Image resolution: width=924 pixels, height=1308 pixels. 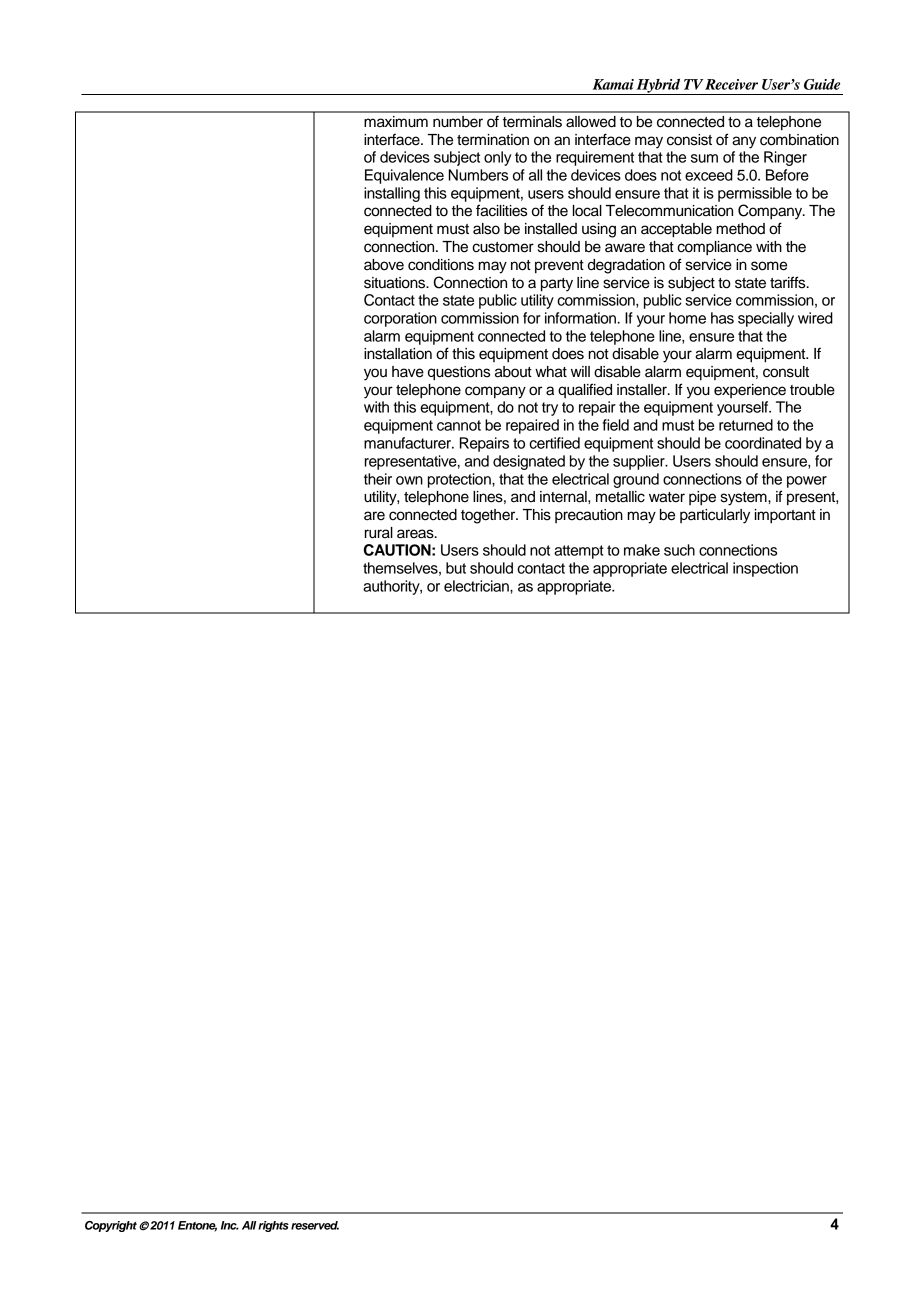 I want to click on reserved, so click(x=315, y=1225).
